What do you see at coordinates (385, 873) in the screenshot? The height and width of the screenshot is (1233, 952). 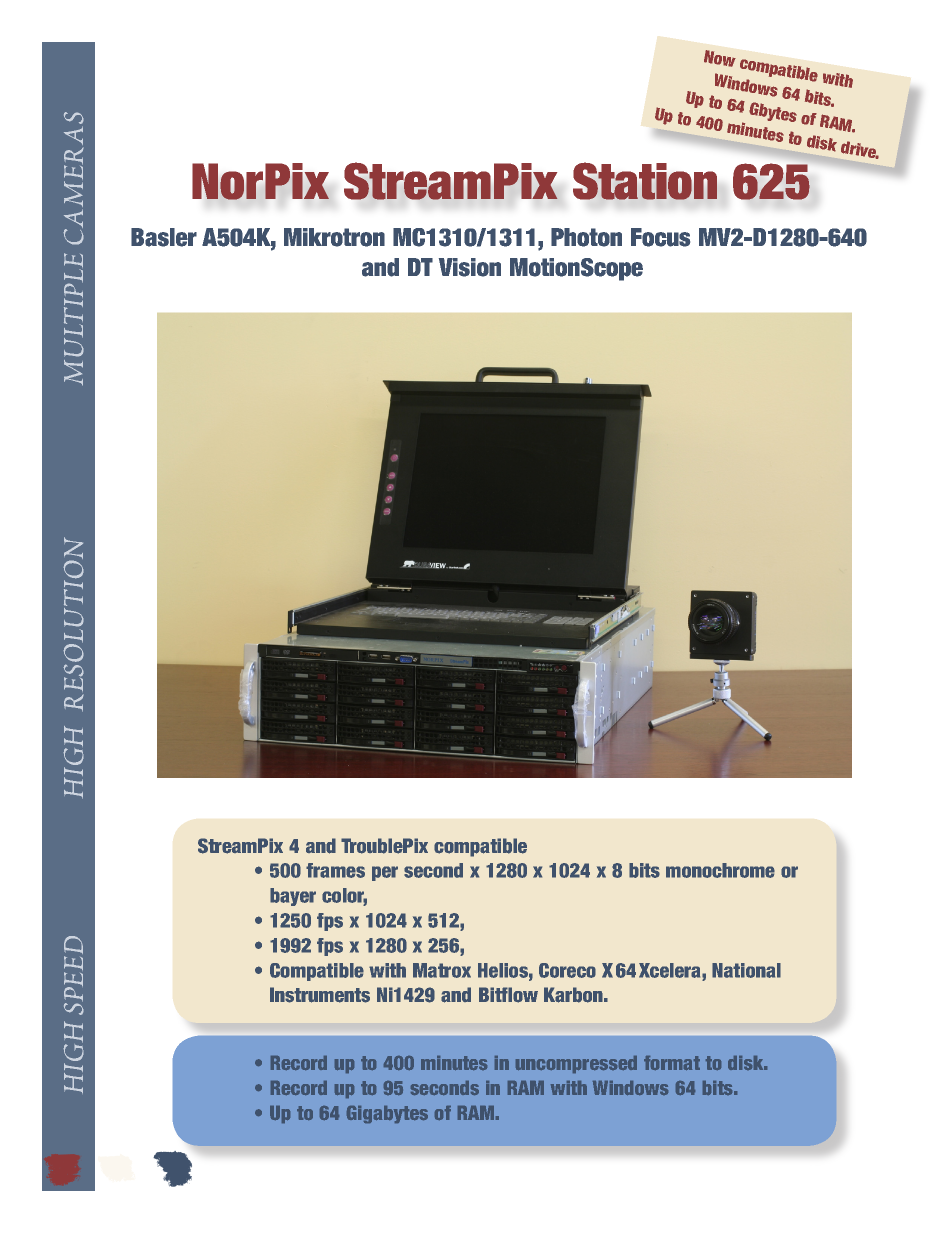 I see `per` at bounding box center [385, 873].
